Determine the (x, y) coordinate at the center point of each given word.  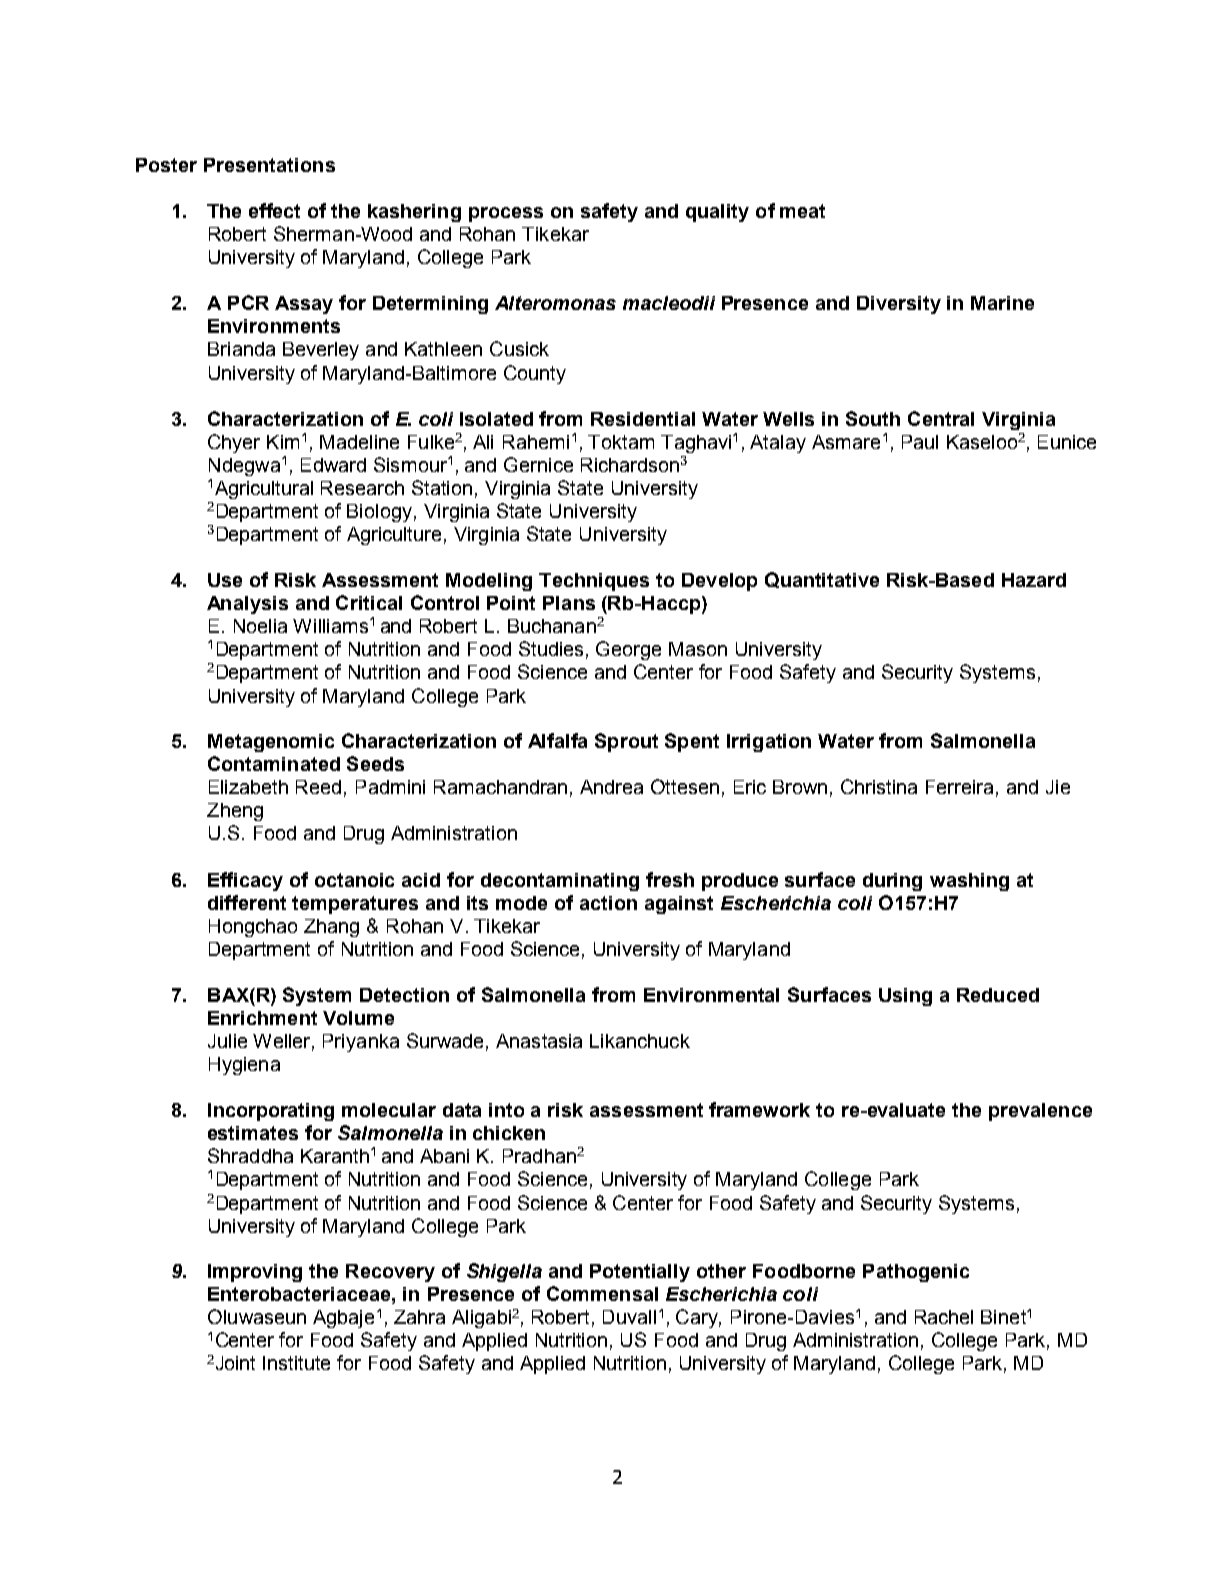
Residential (643, 419)
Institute (296, 1363)
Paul (920, 442)
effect (274, 210)
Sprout (626, 742)
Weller (283, 1042)
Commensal (602, 1293)
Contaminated (274, 763)
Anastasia (539, 1041)
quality (717, 213)
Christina (879, 786)
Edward (333, 465)
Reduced (998, 995)
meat (802, 211)
